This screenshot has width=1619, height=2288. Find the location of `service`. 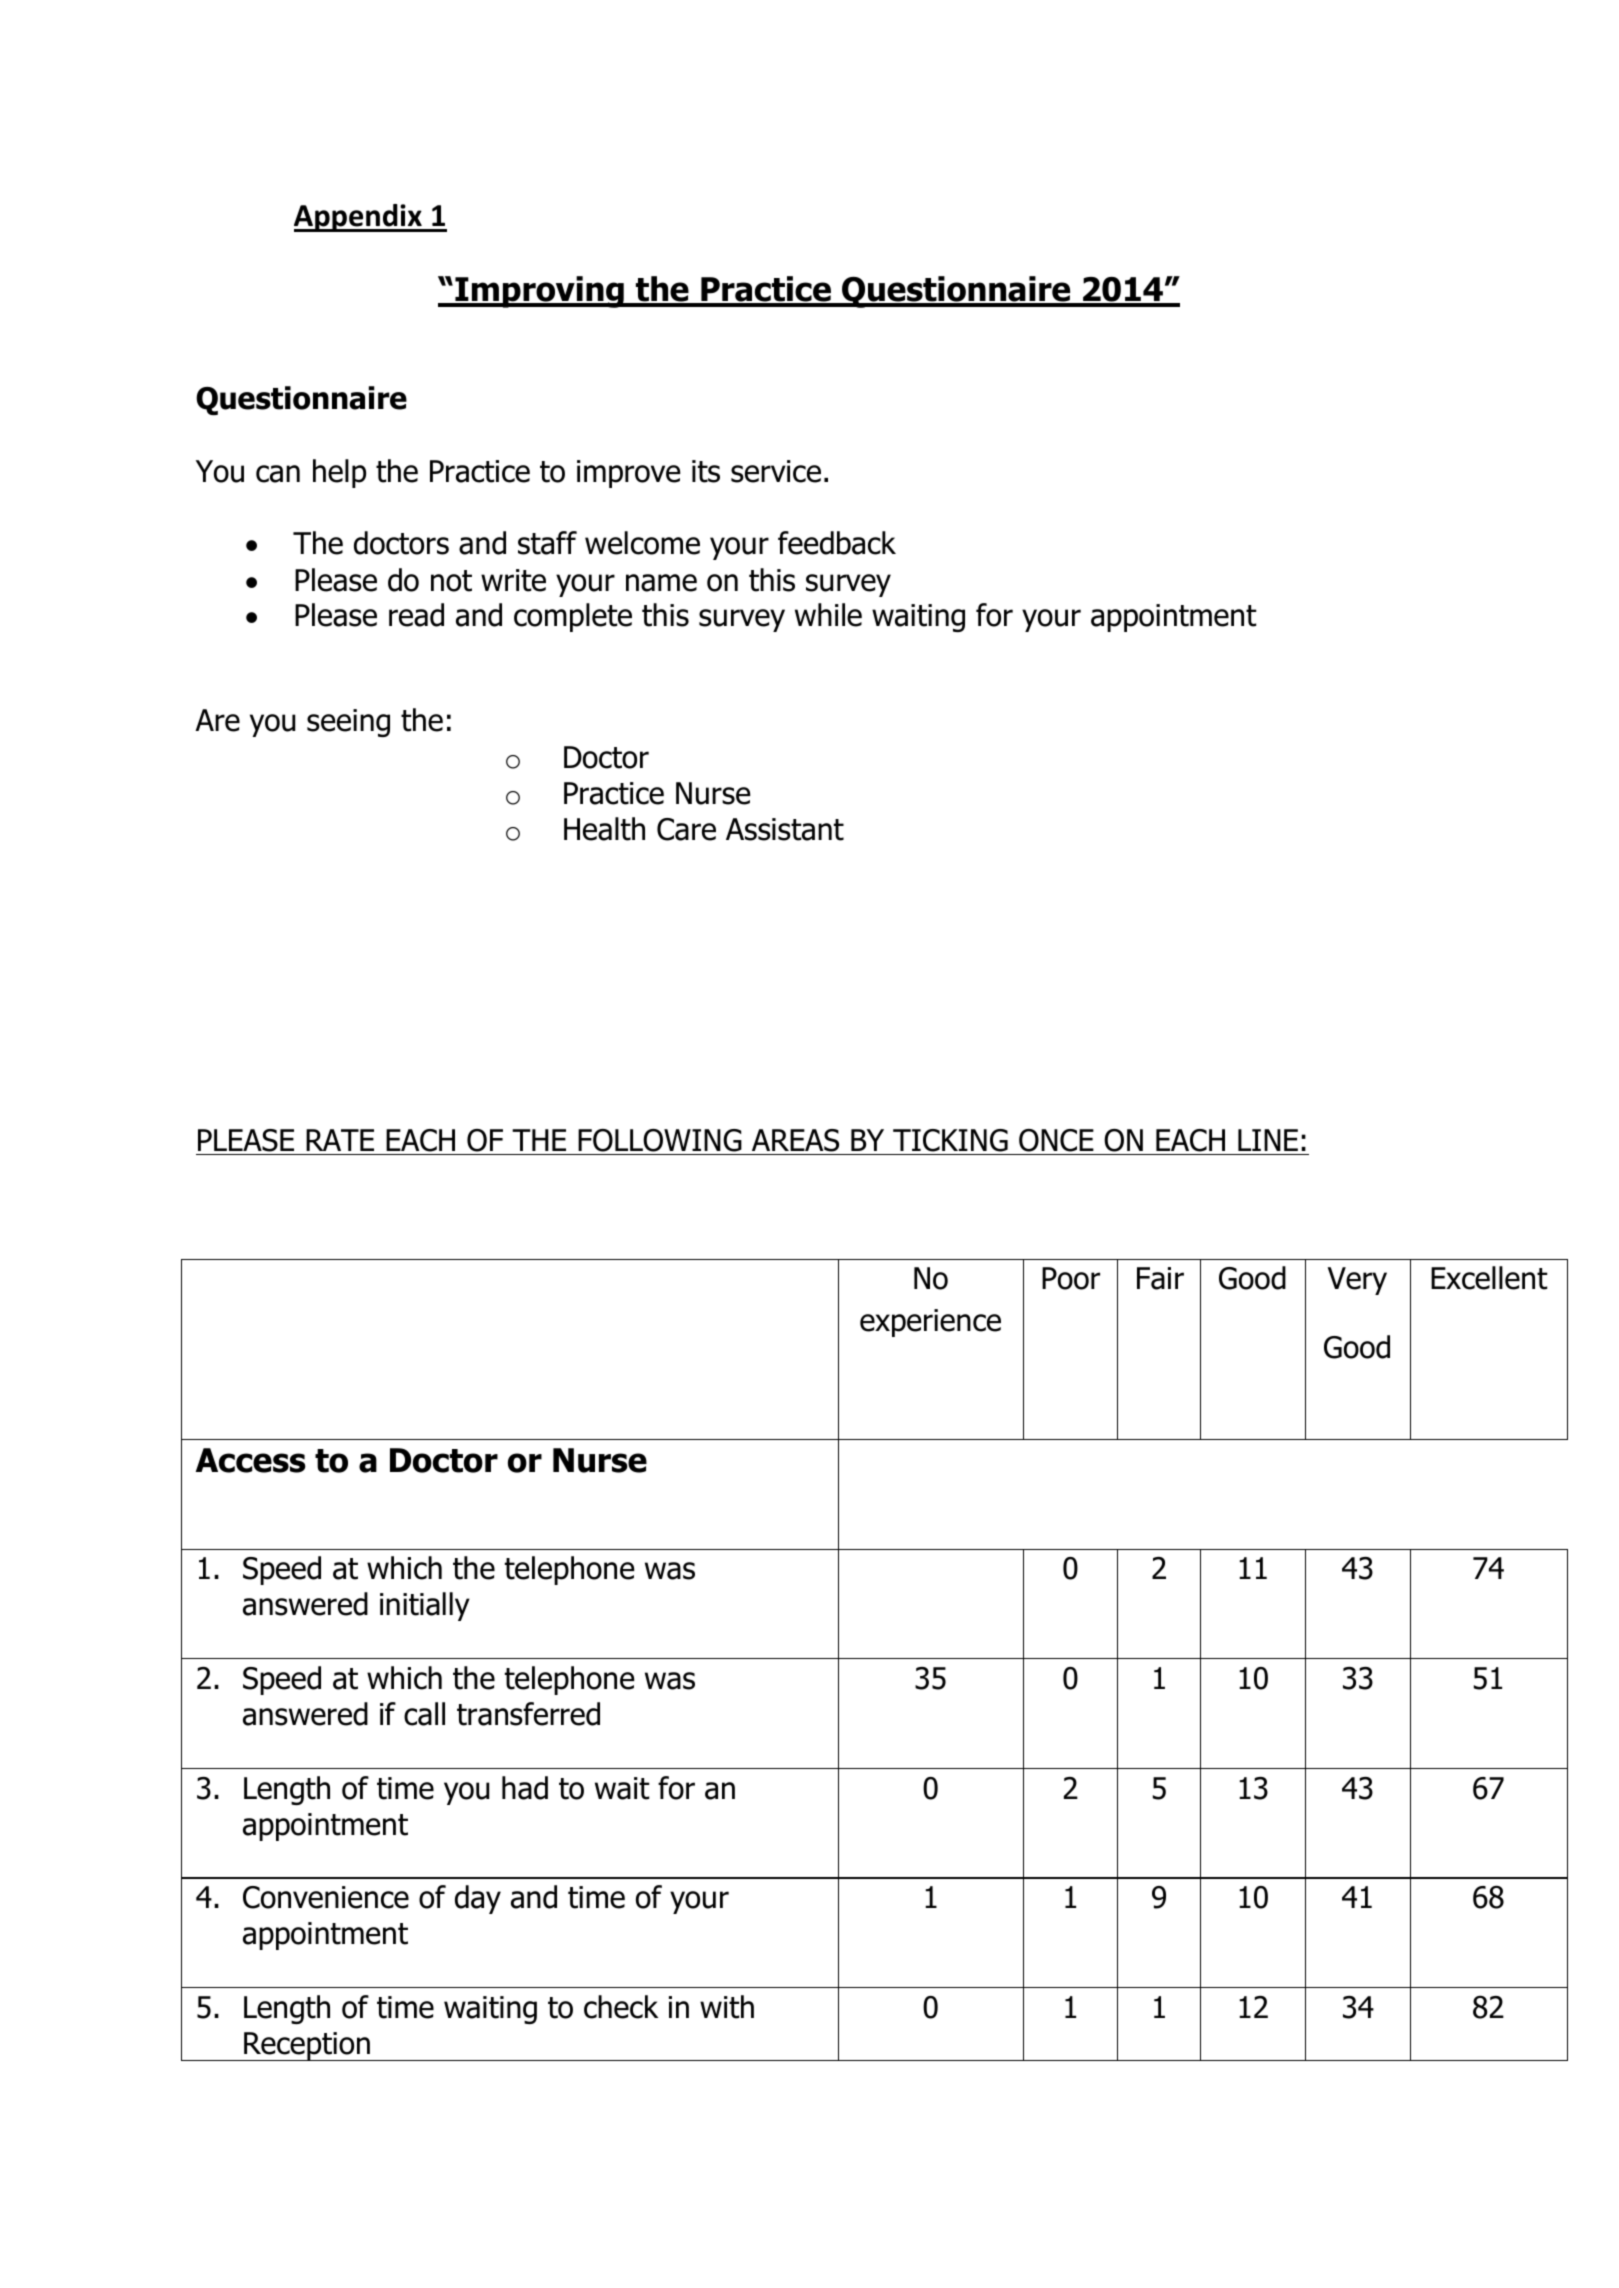

service is located at coordinates (776, 471).
